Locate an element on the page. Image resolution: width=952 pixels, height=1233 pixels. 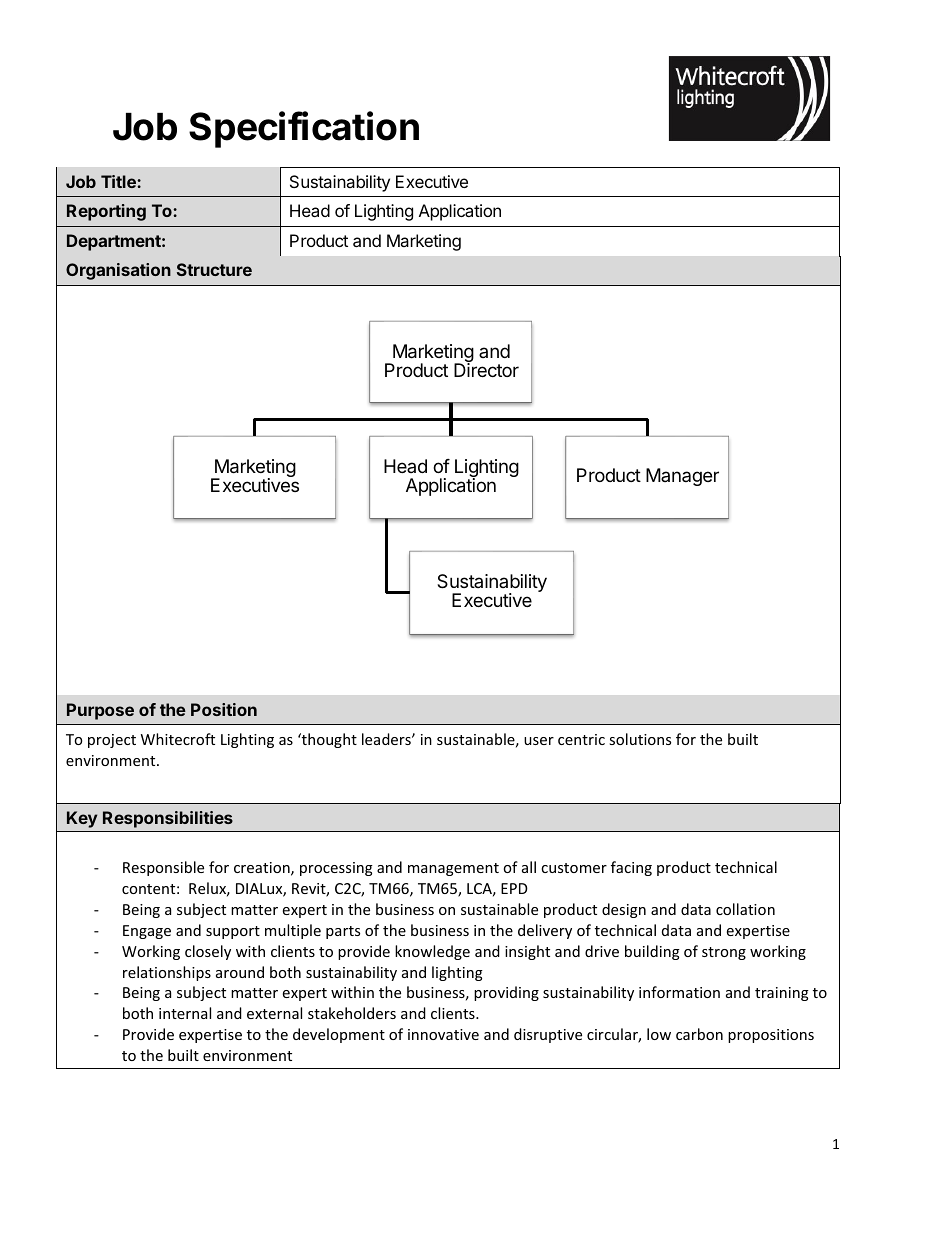
internal is located at coordinates (185, 1013).
